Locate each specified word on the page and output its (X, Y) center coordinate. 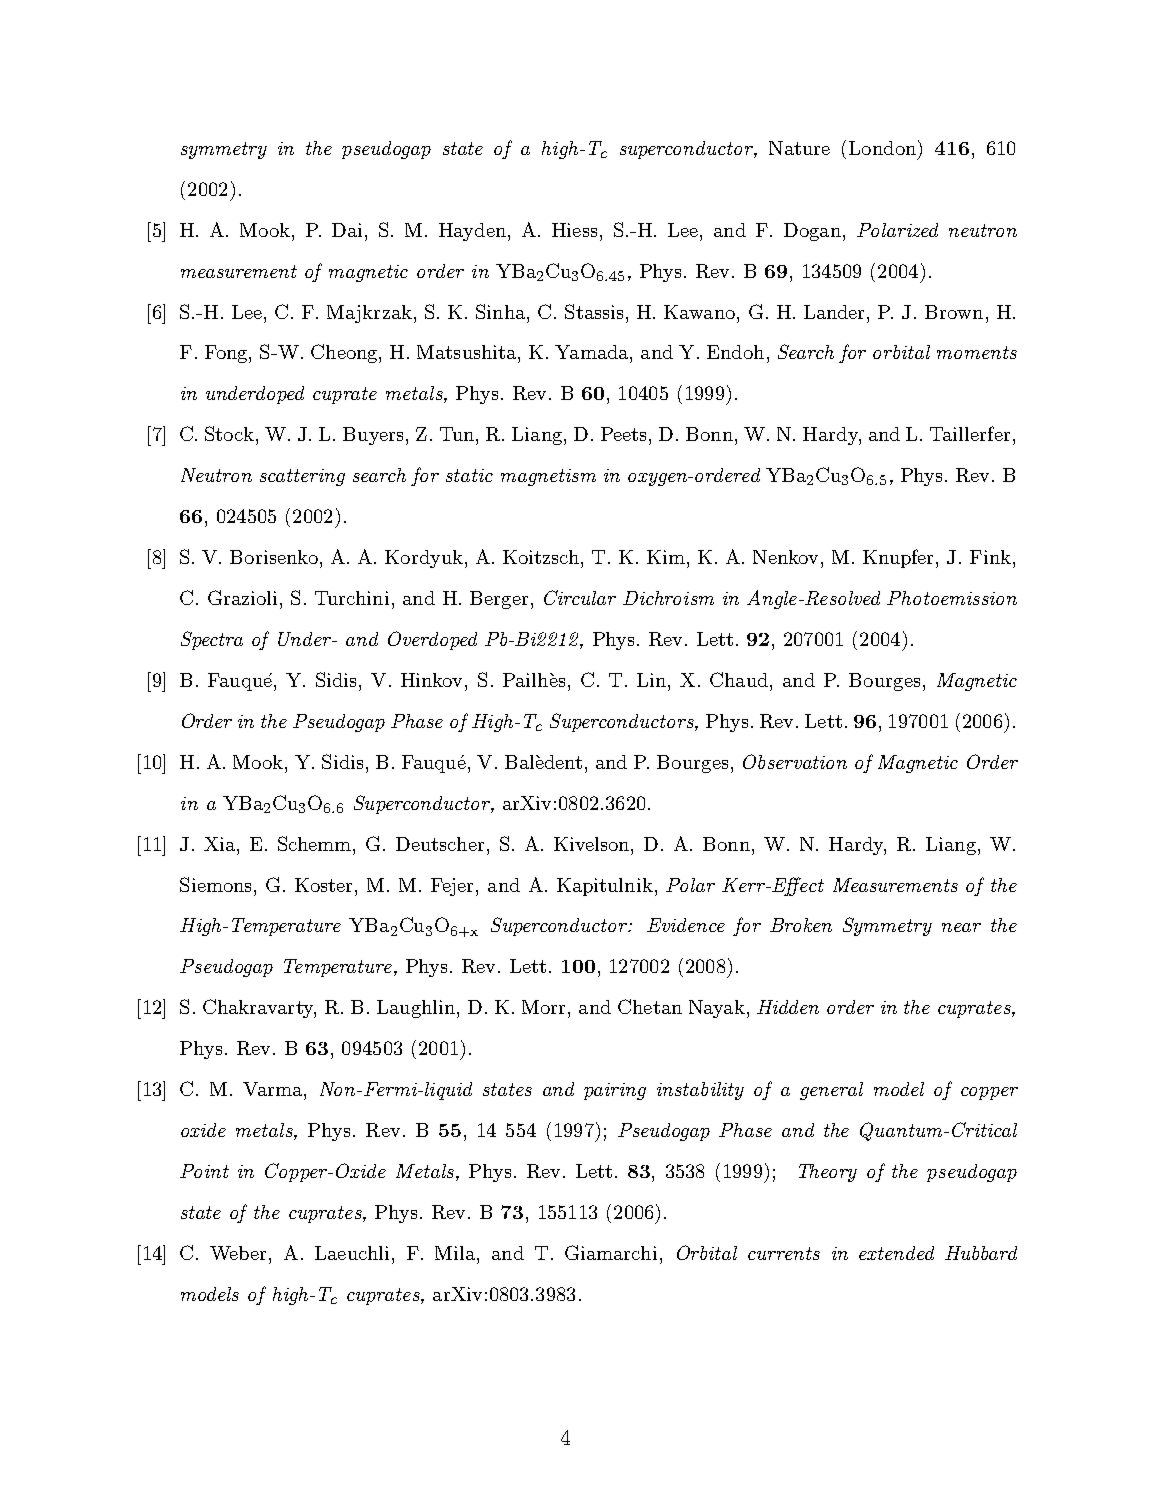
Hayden (472, 232)
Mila (455, 1253)
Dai (349, 230)
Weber (238, 1253)
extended (896, 1253)
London (882, 148)
